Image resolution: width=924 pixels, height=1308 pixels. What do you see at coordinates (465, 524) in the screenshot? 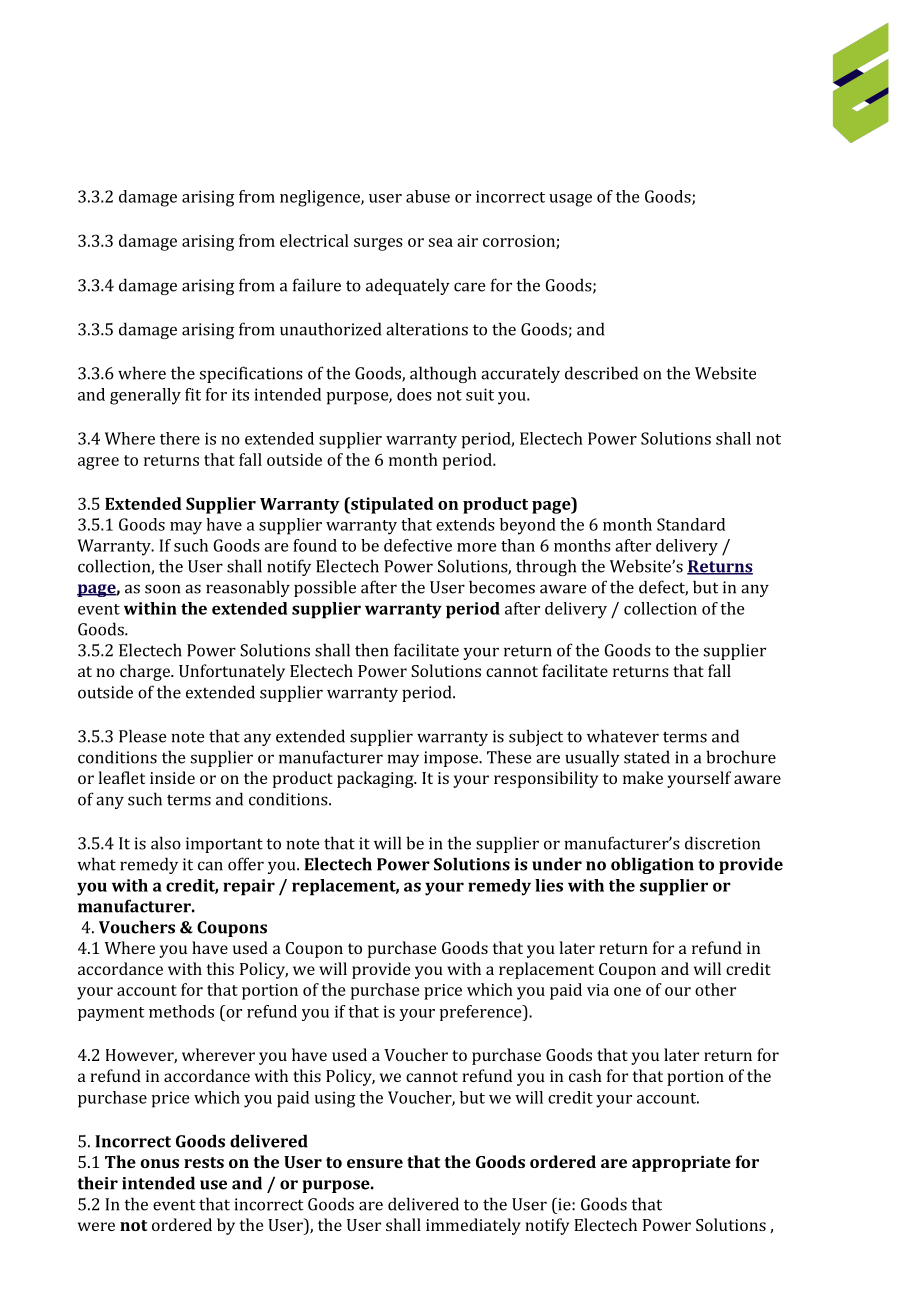
I see `extends` at bounding box center [465, 524].
